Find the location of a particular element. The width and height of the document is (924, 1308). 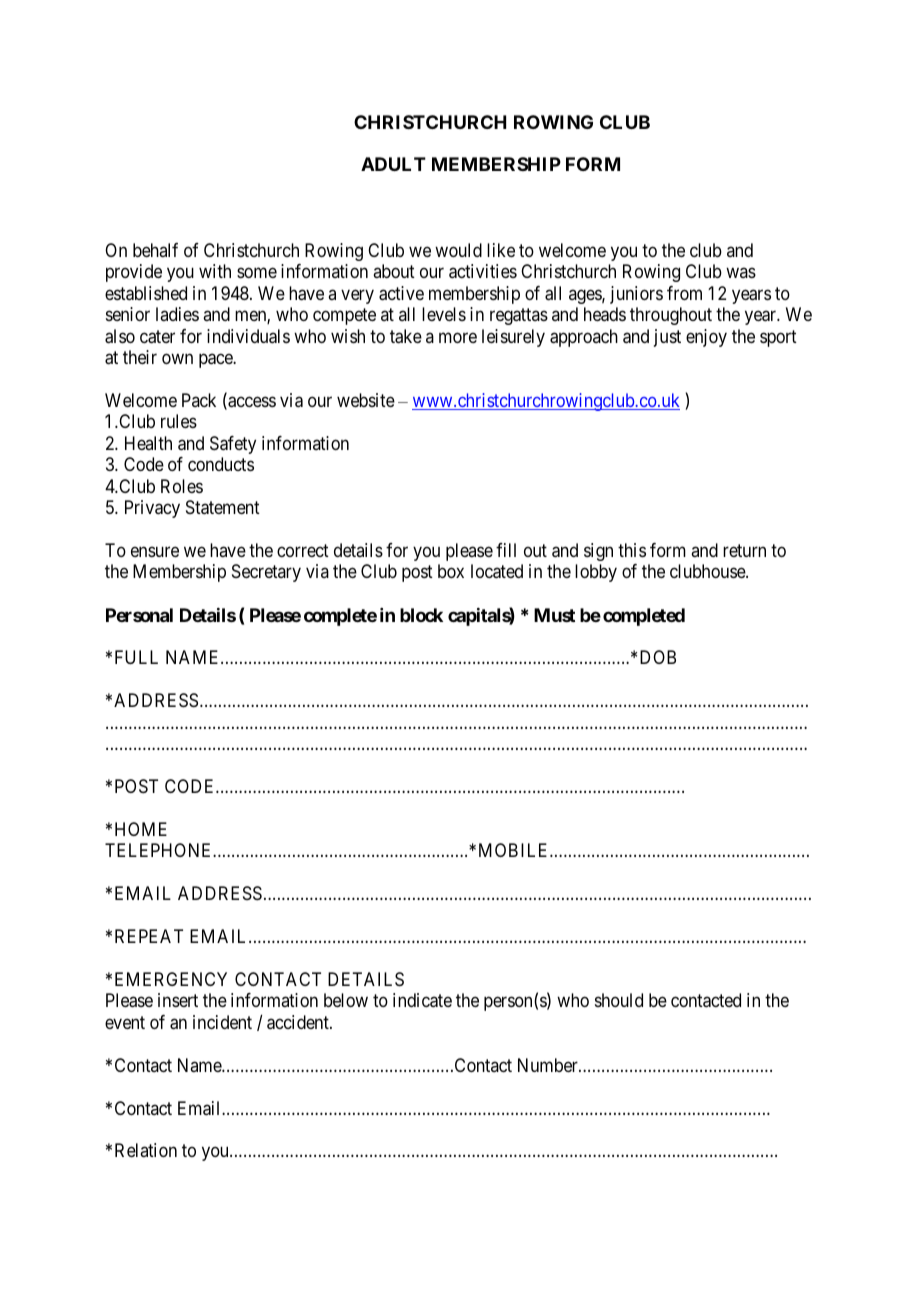

FULL is located at coordinates (136, 657).
